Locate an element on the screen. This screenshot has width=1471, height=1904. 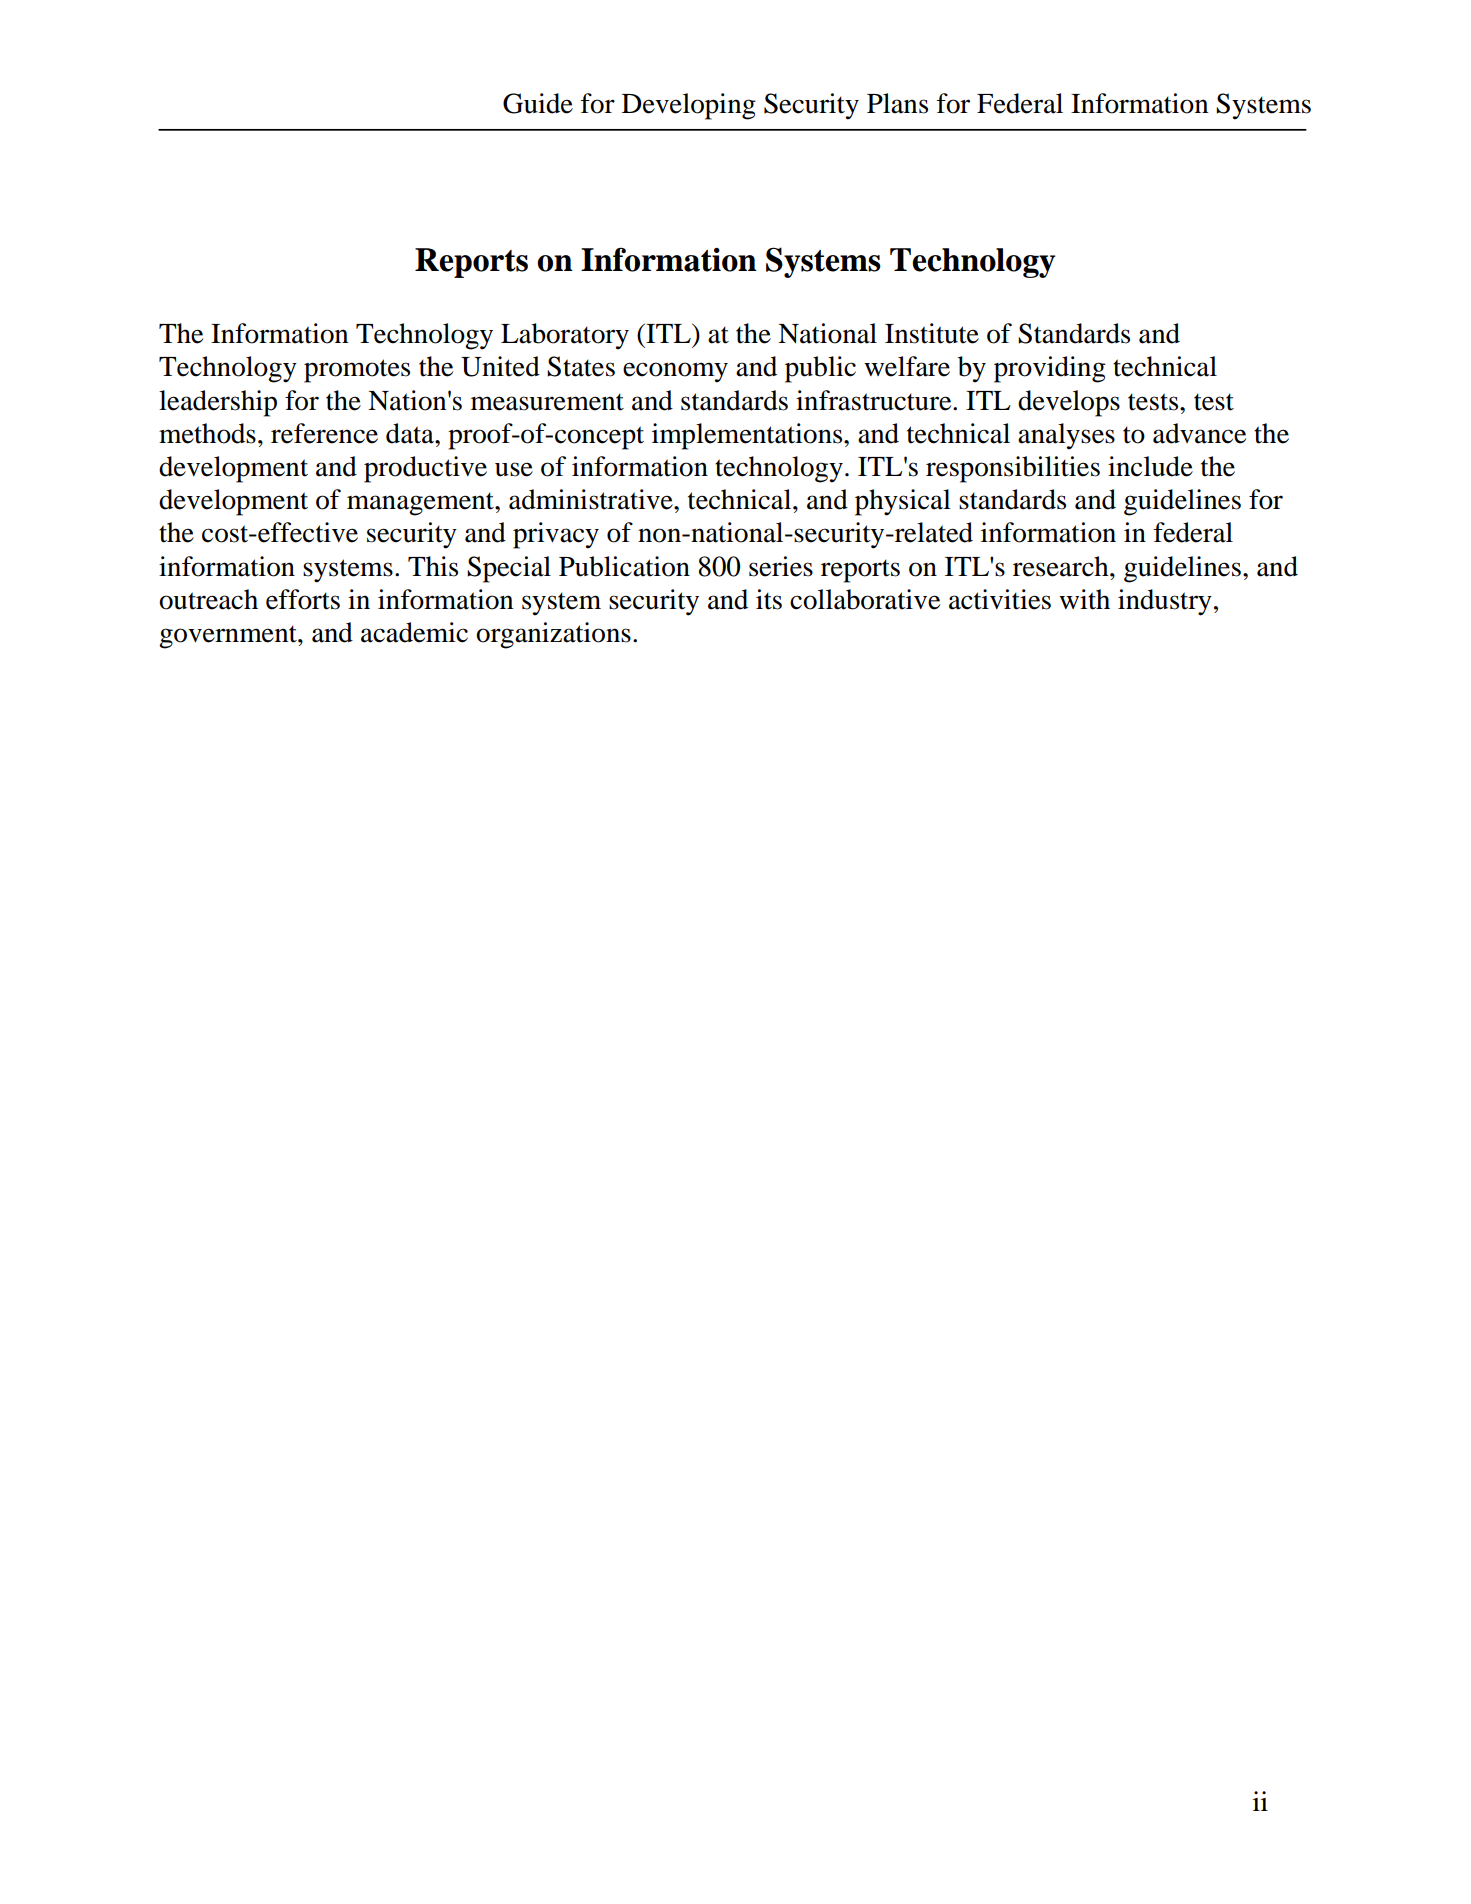
economy is located at coordinates (675, 372).
